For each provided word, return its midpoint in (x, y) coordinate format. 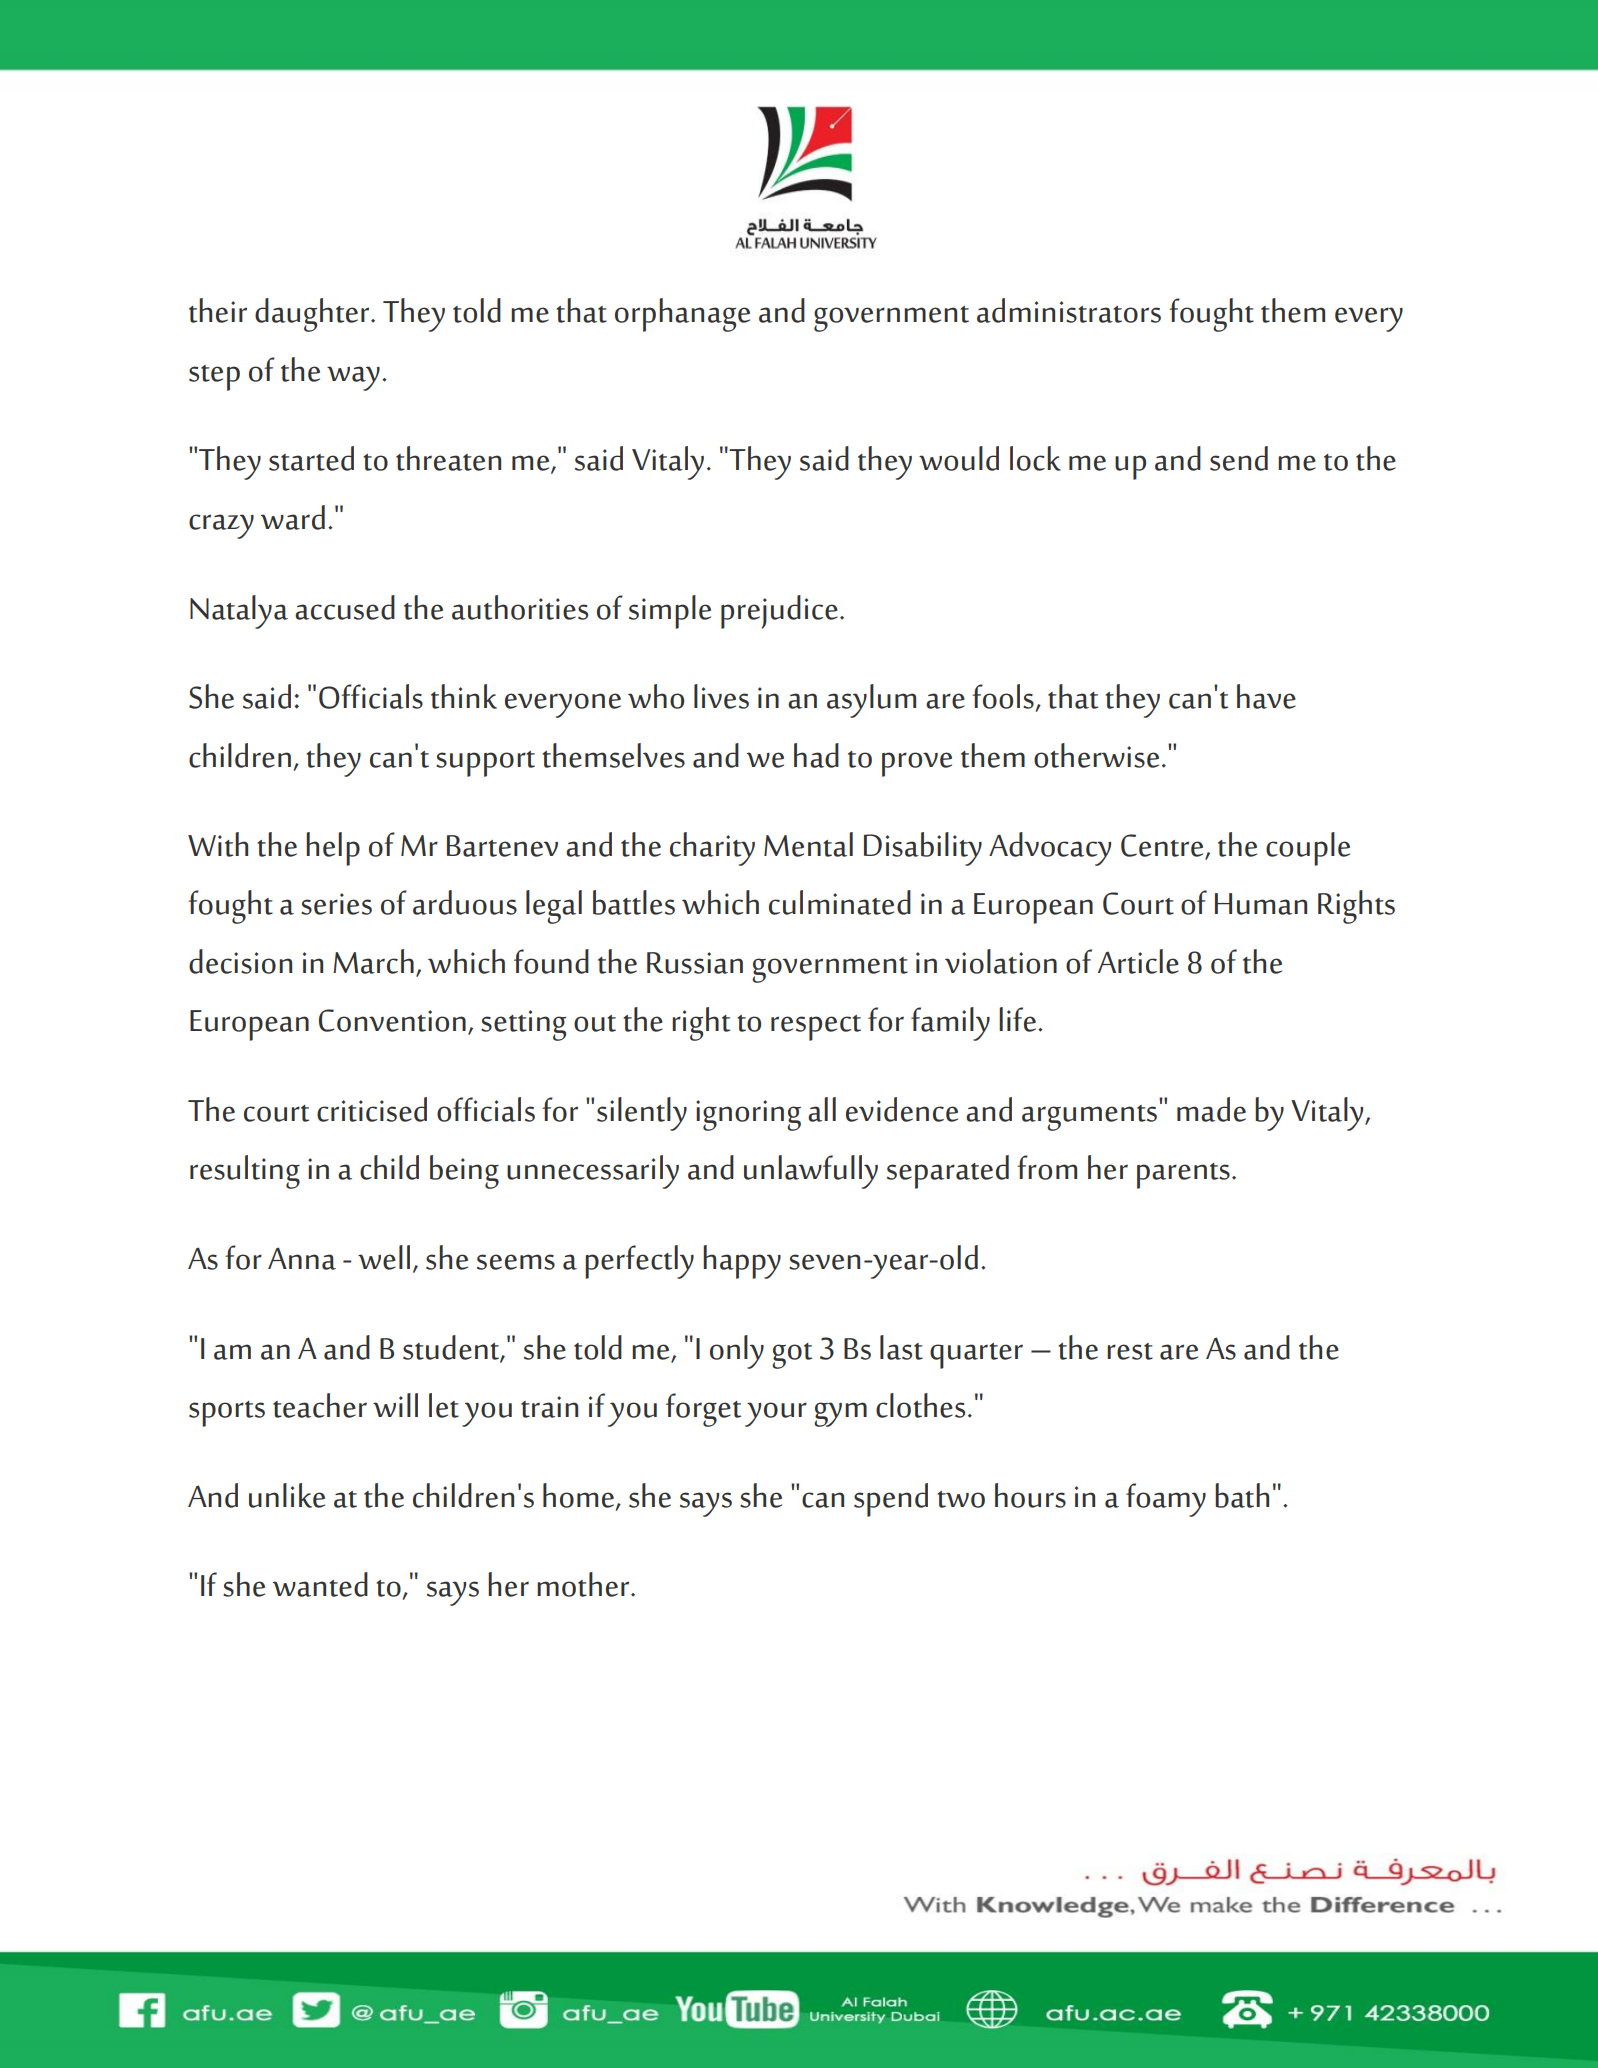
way (353, 378)
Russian (695, 963)
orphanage (682, 315)
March (373, 961)
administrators (1069, 310)
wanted (320, 1584)
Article (1138, 961)
